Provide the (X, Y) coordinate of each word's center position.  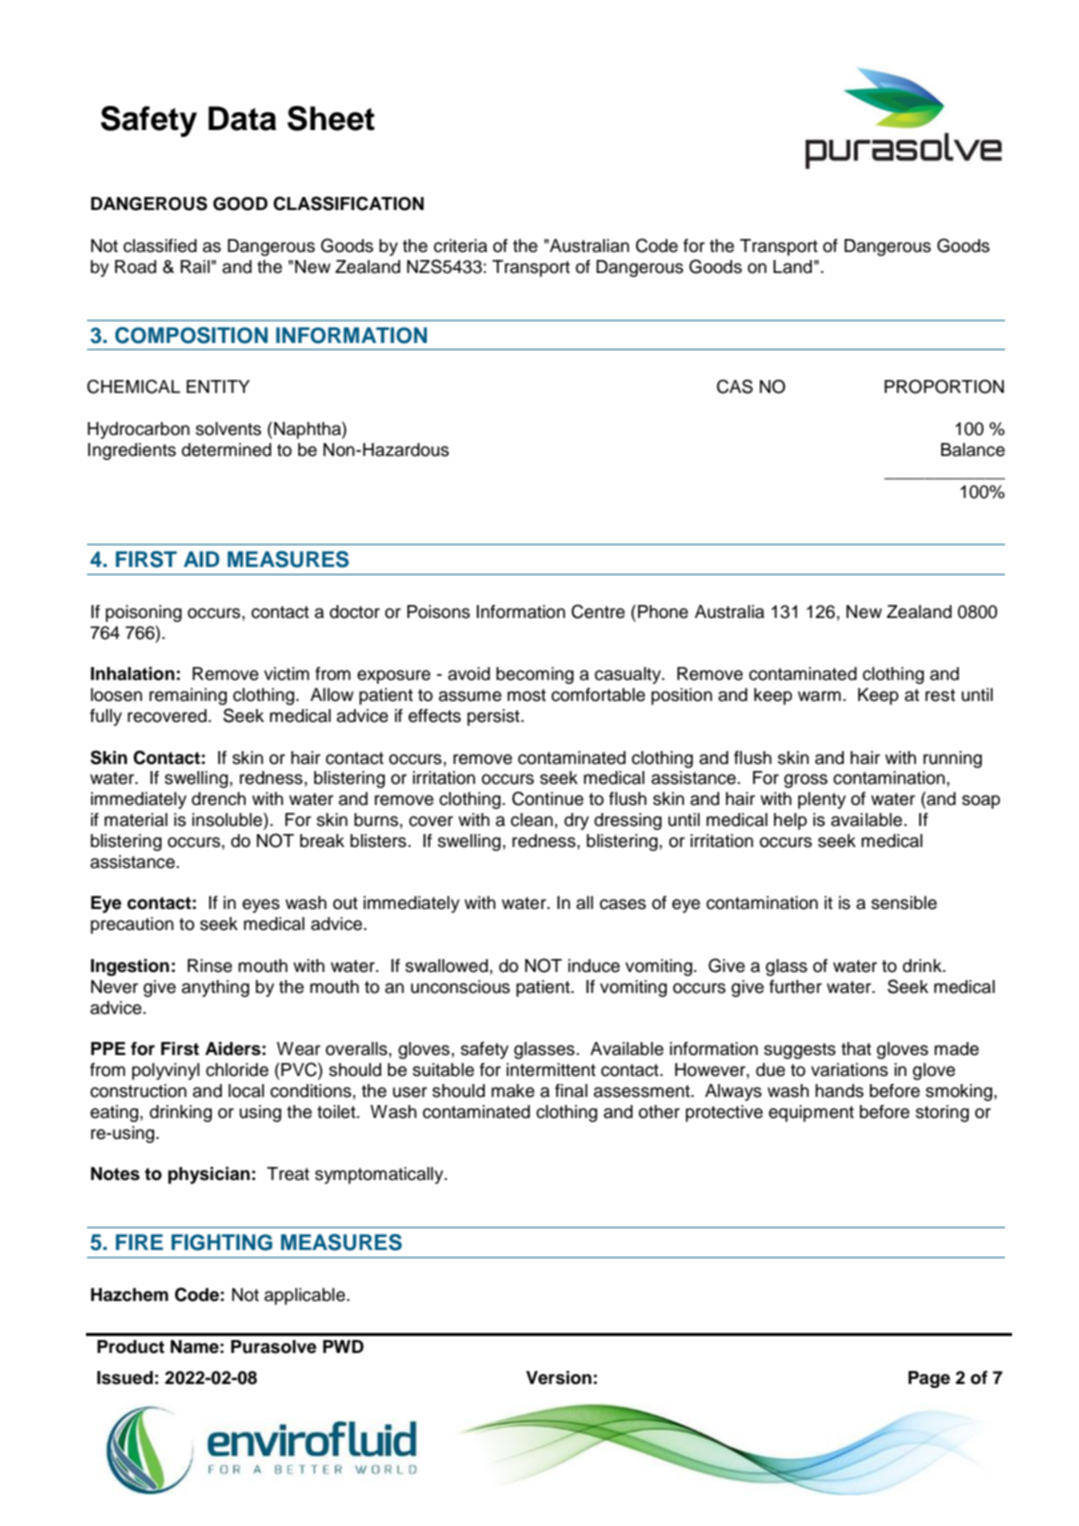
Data (242, 118)
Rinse (209, 966)
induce (594, 966)
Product (131, 1347)
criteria (460, 246)
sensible (904, 903)
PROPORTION (944, 386)
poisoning (144, 613)
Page (929, 1379)
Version (559, 1378)
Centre (598, 611)
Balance (973, 450)
